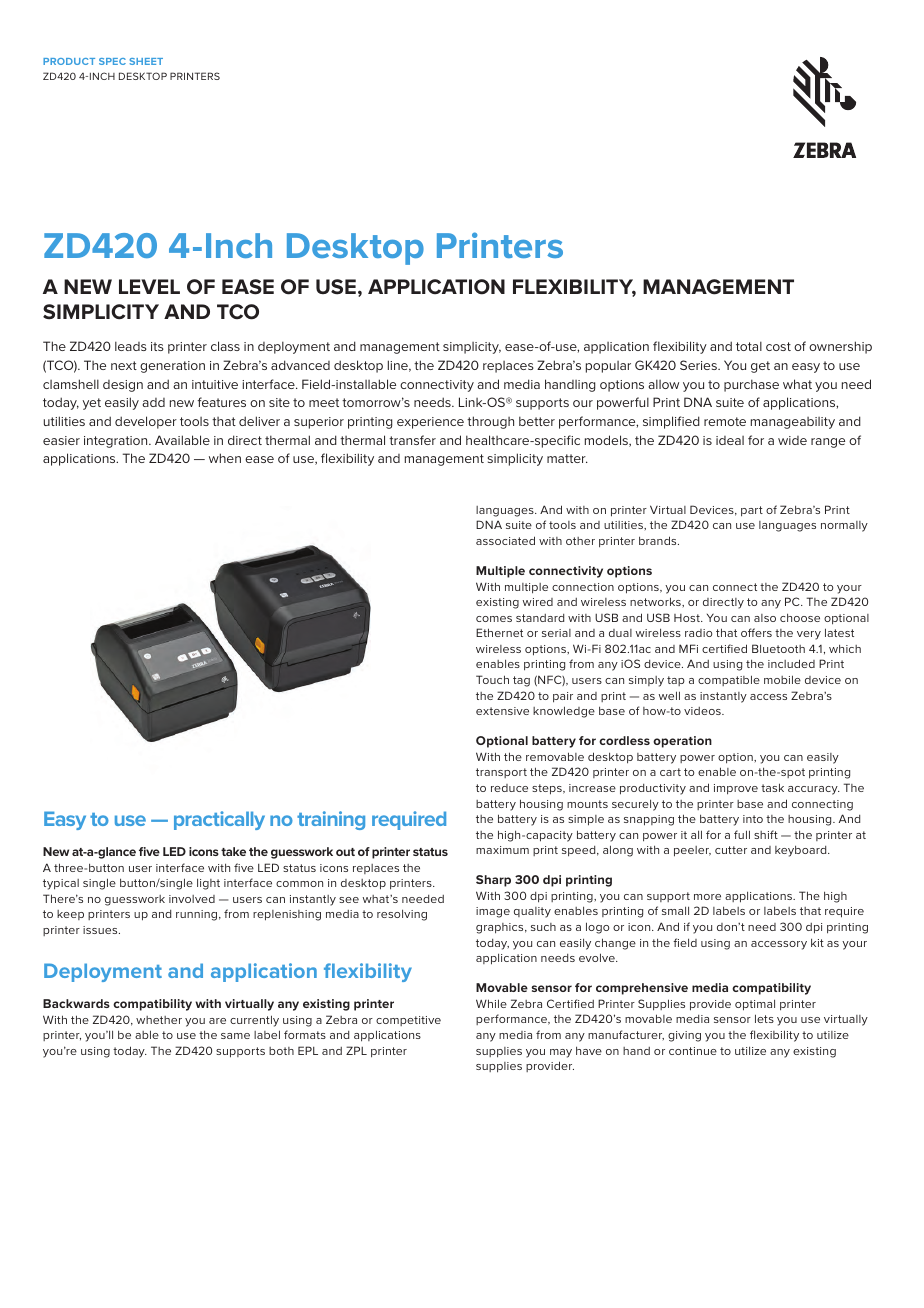  I want to click on purchase, so click(751, 385).
